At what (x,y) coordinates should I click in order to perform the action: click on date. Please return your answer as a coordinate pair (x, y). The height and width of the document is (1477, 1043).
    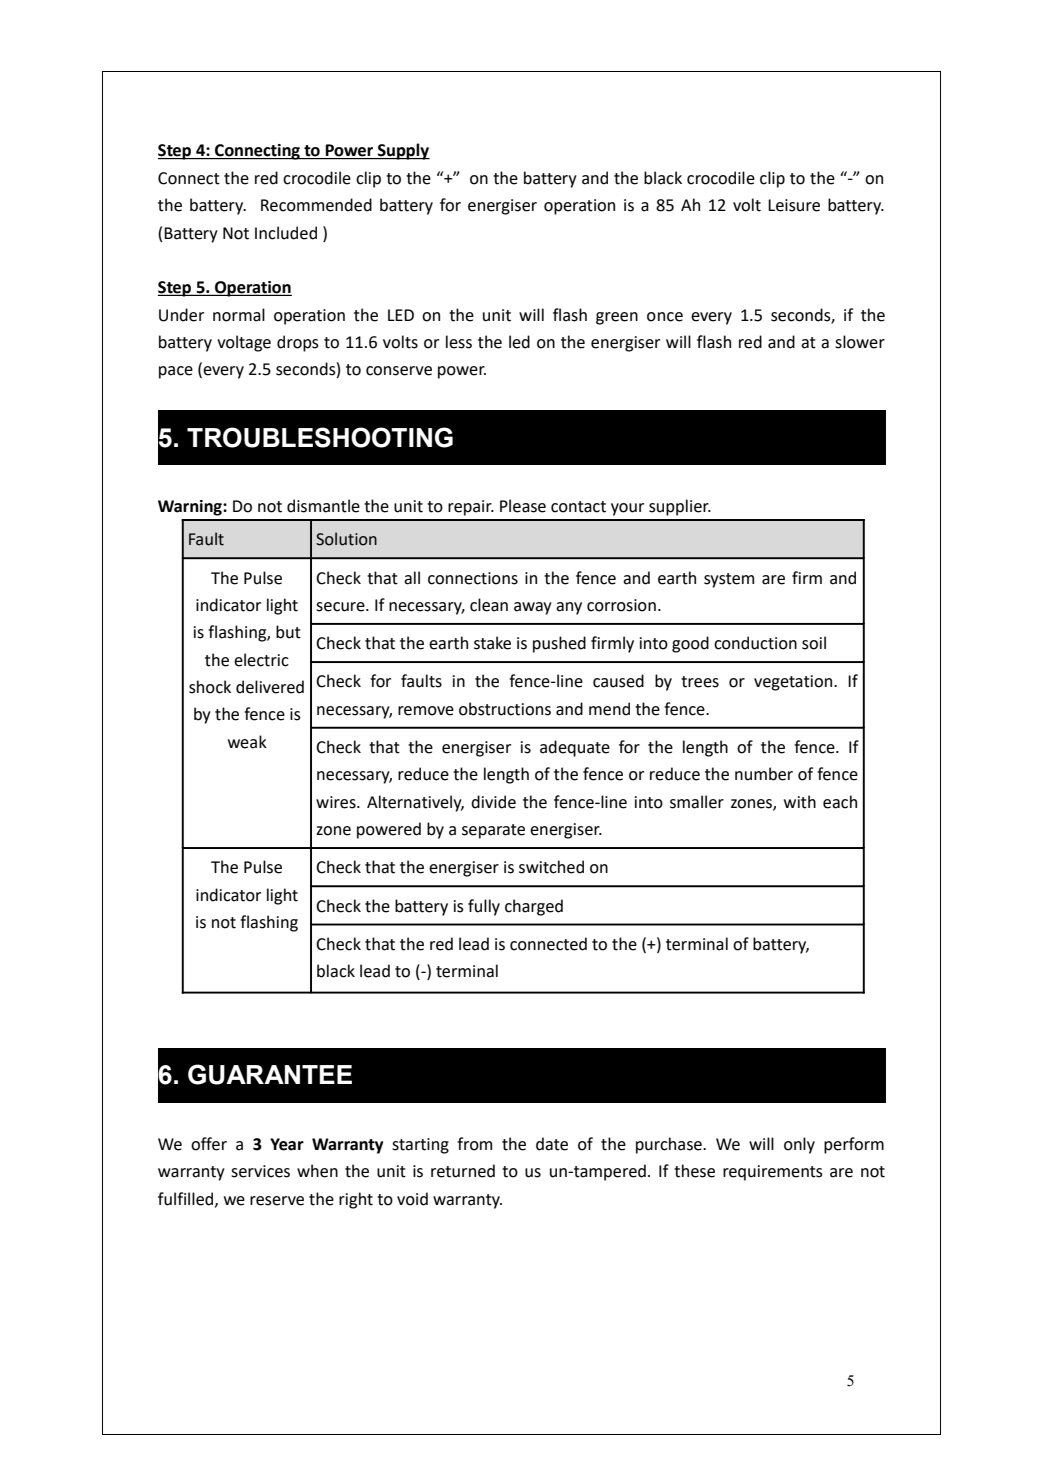
    Looking at the image, I should click on (552, 1144).
